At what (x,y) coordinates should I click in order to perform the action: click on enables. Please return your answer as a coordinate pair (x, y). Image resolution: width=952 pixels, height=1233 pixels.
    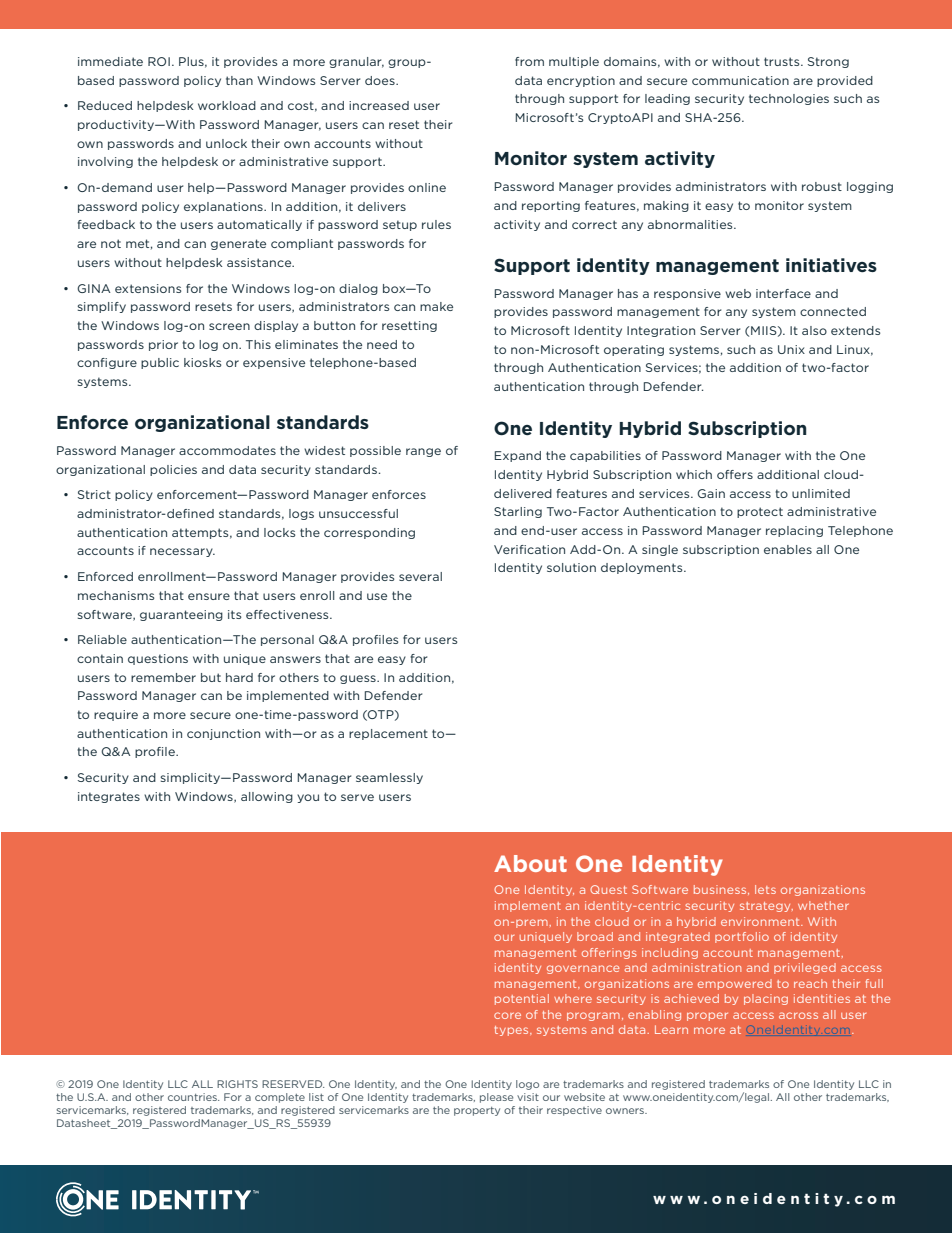
    Looking at the image, I should click on (788, 549).
